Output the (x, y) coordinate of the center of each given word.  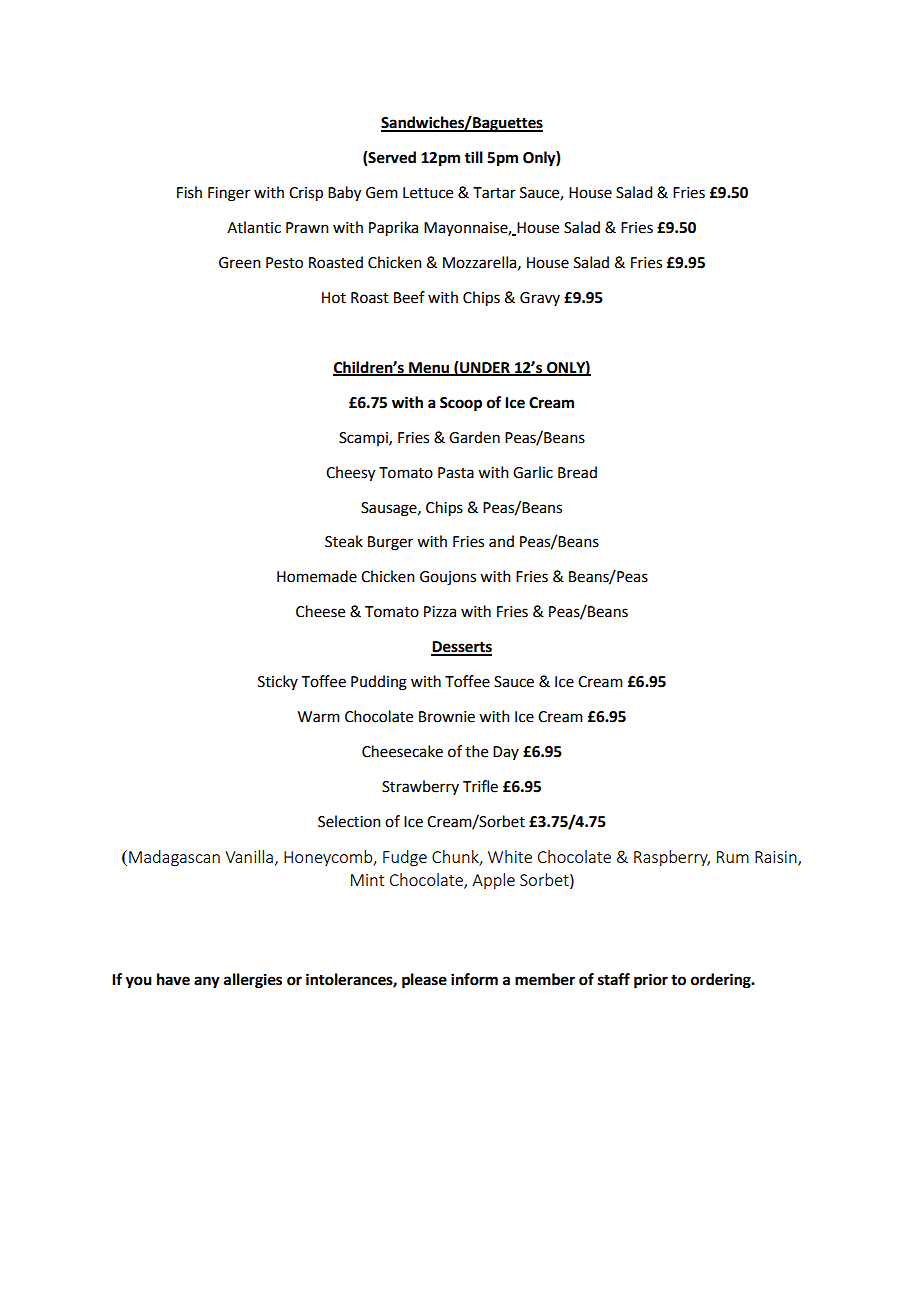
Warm (319, 717)
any (207, 982)
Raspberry (672, 858)
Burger (390, 543)
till (473, 157)
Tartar (494, 193)
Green (240, 263)
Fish (189, 192)
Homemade (317, 576)
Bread (577, 472)
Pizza (440, 612)
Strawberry (420, 787)
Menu (429, 368)
